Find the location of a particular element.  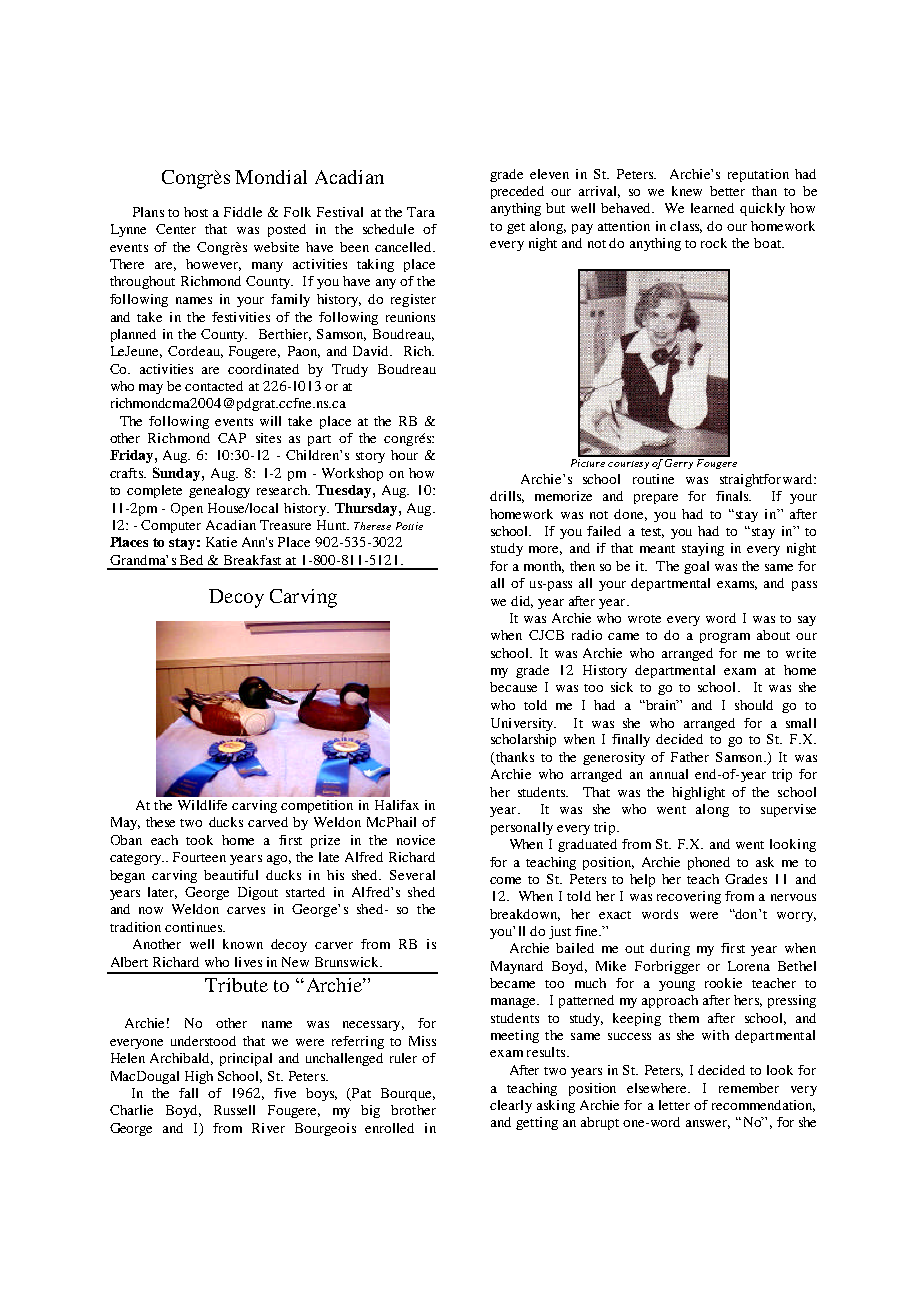

fall is located at coordinates (188, 1093).
